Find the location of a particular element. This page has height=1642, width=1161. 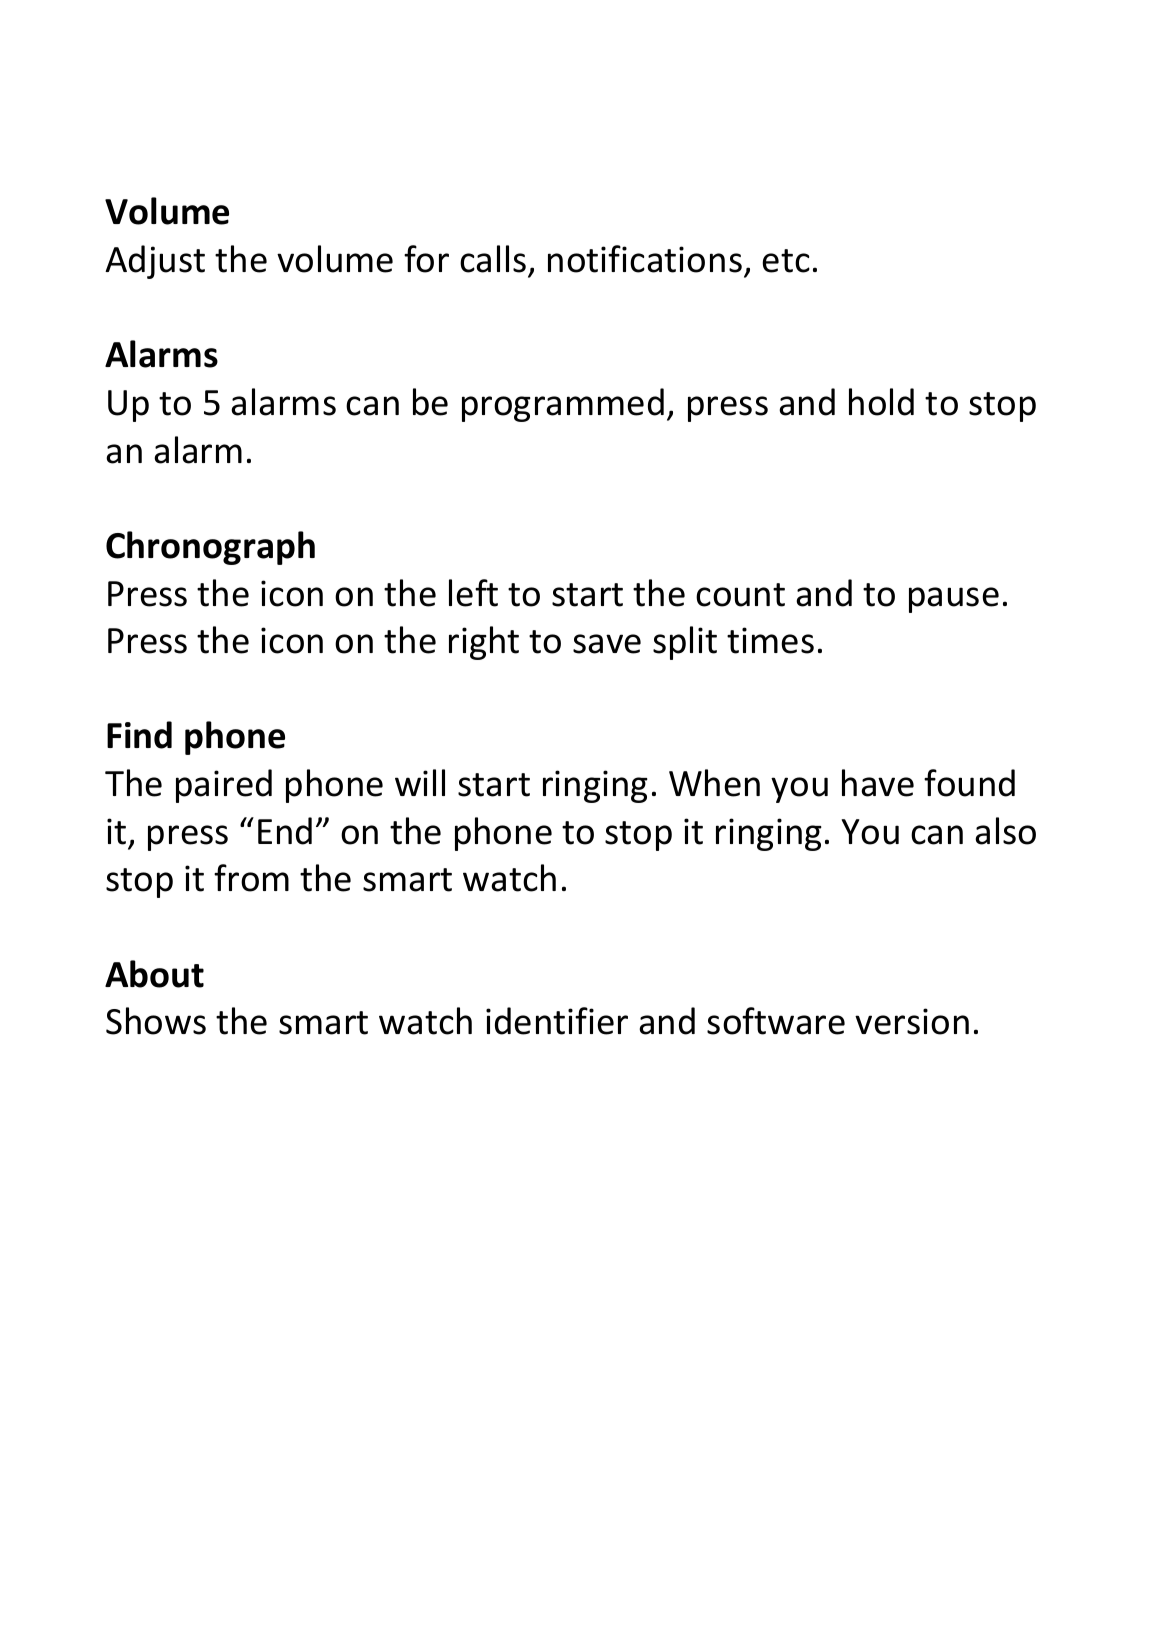

programmed is located at coordinates (563, 405).
